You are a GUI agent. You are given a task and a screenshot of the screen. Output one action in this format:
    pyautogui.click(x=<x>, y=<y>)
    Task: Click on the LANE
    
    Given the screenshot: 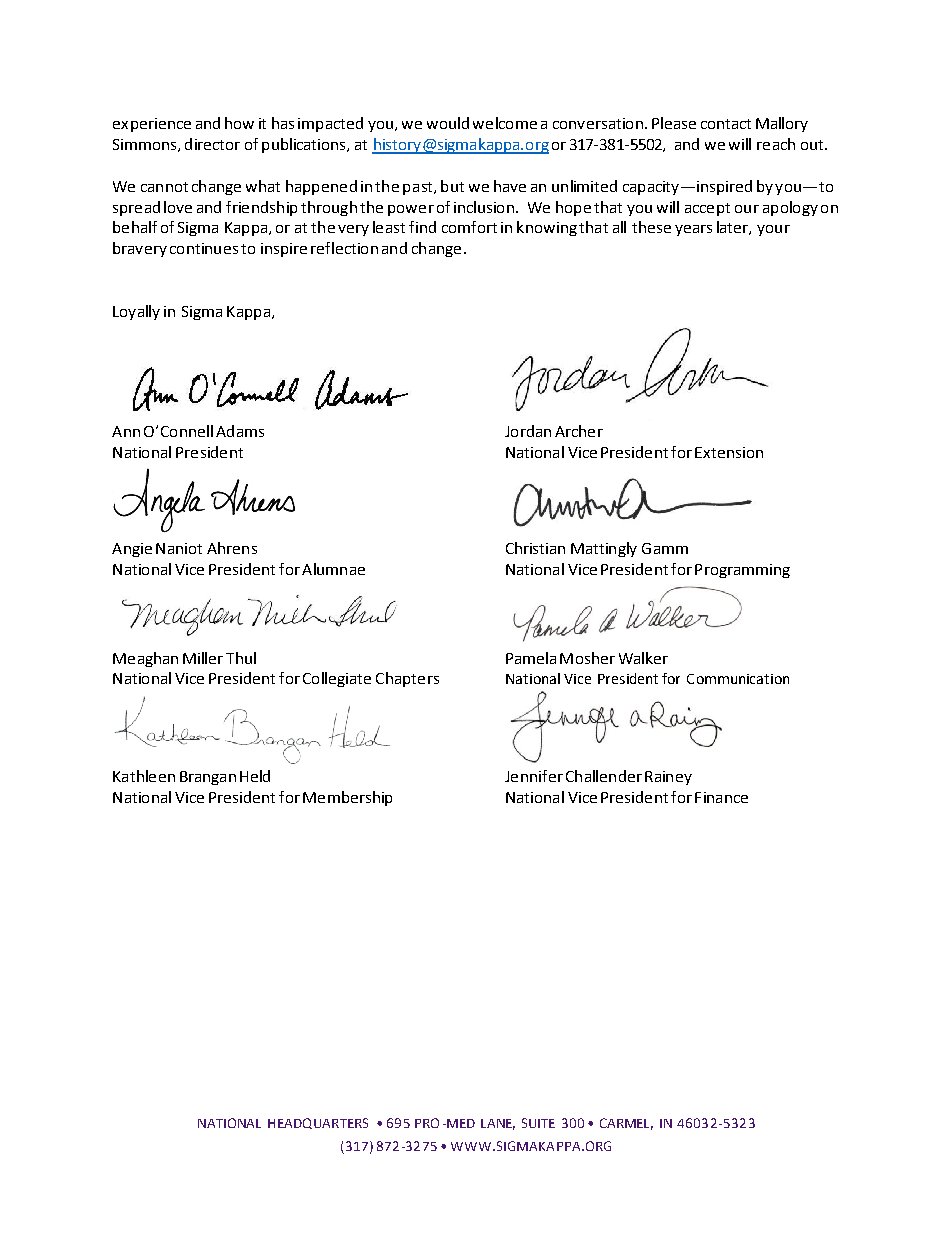 What is the action you would take?
    pyautogui.click(x=498, y=1124)
